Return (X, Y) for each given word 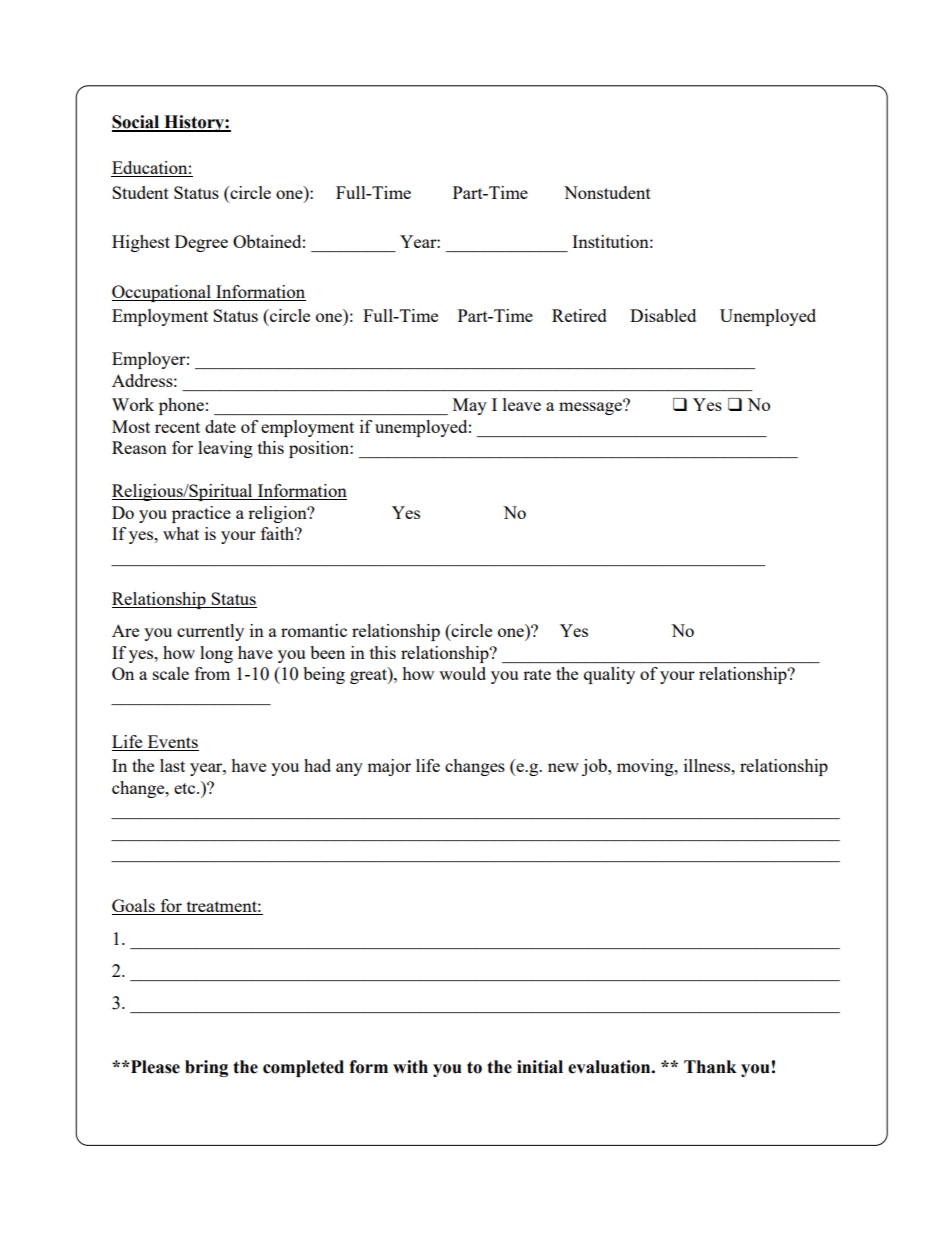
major (389, 767)
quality (609, 675)
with (410, 1067)
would (462, 673)
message (591, 407)
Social (137, 123)
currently (210, 632)
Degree (201, 243)
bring (206, 1068)
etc (186, 788)
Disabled (663, 315)
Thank (710, 1067)
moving (646, 767)
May (470, 406)
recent (177, 427)
